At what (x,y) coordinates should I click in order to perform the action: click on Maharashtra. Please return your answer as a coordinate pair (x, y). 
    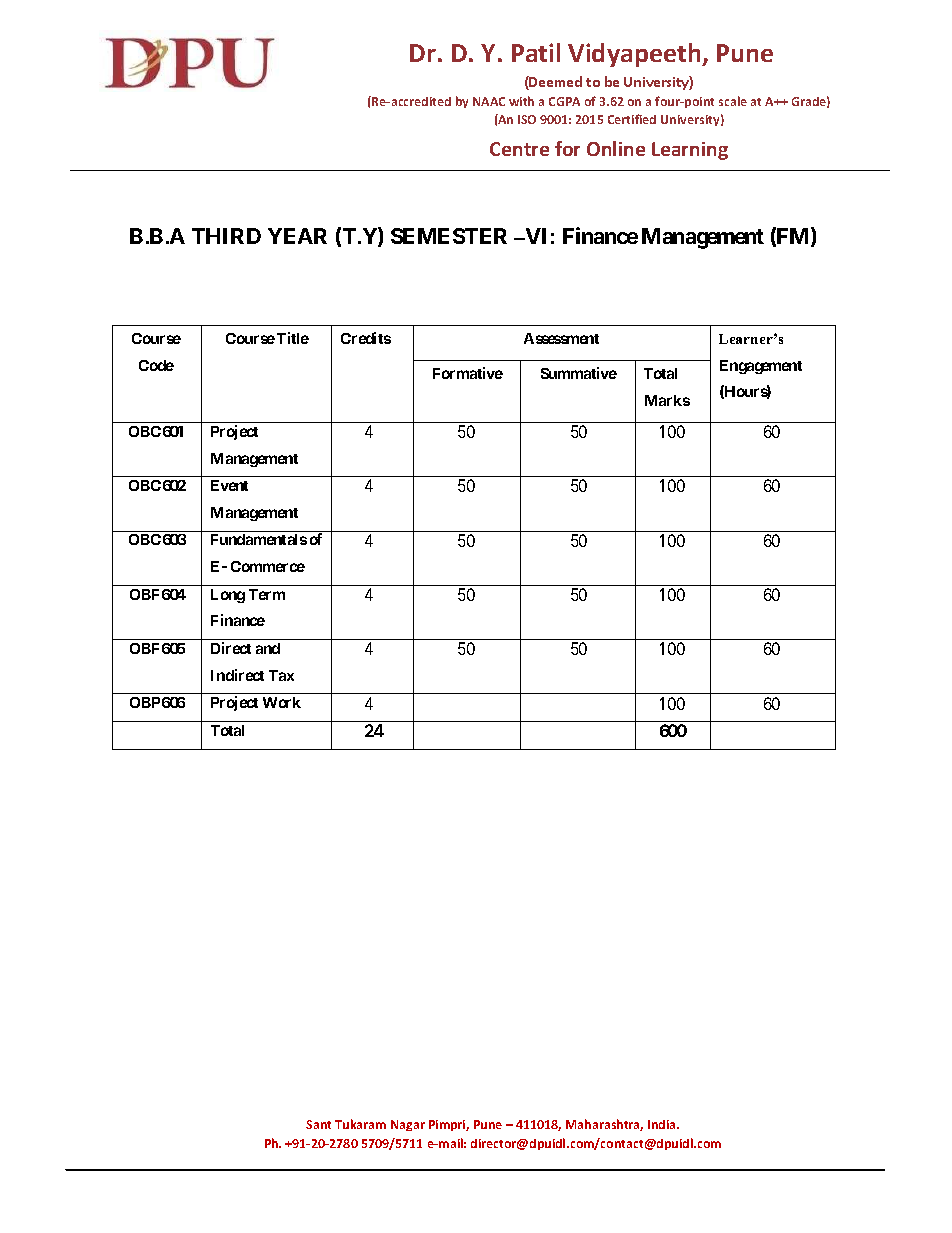
    Looking at the image, I should click on (604, 1125).
